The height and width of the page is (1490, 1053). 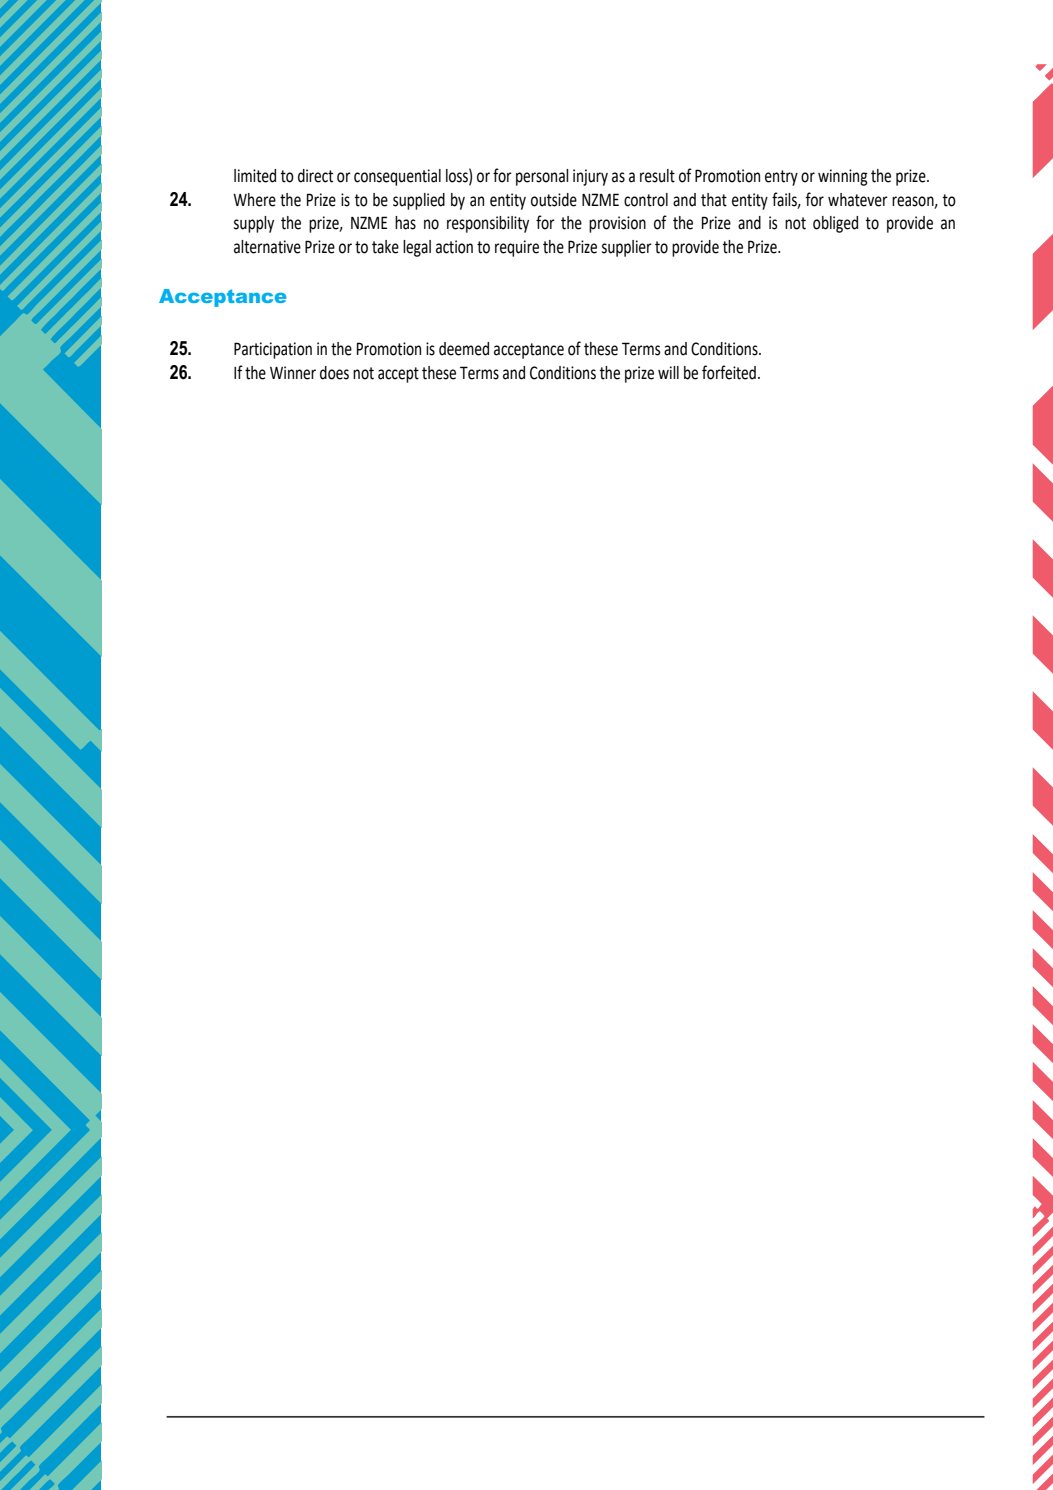 I want to click on Winner, so click(x=293, y=373).
